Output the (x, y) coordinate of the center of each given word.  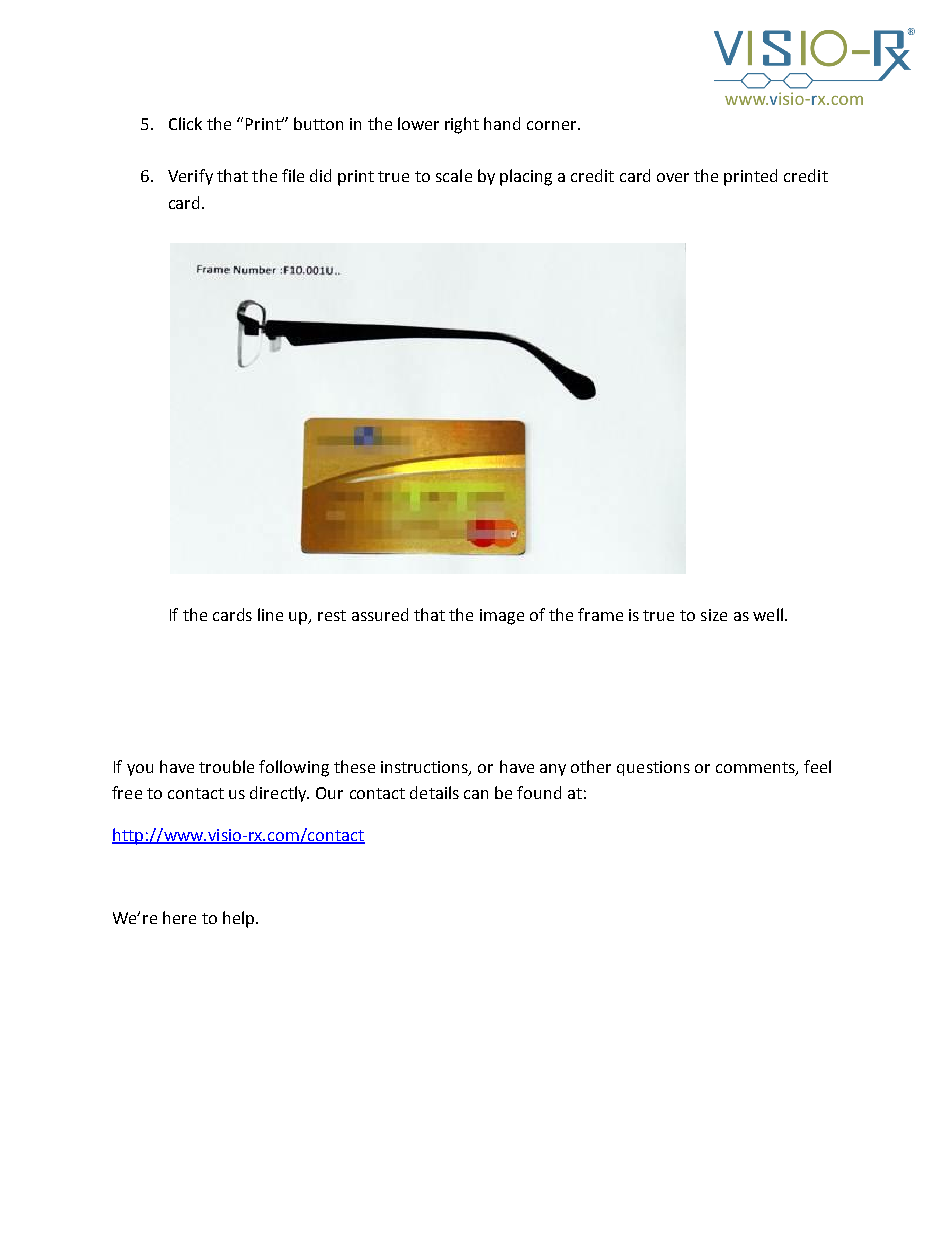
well (768, 614)
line (270, 614)
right (462, 125)
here (179, 917)
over (673, 177)
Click (185, 123)
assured (380, 614)
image (502, 617)
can (476, 794)
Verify (190, 177)
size (714, 615)
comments (756, 768)
